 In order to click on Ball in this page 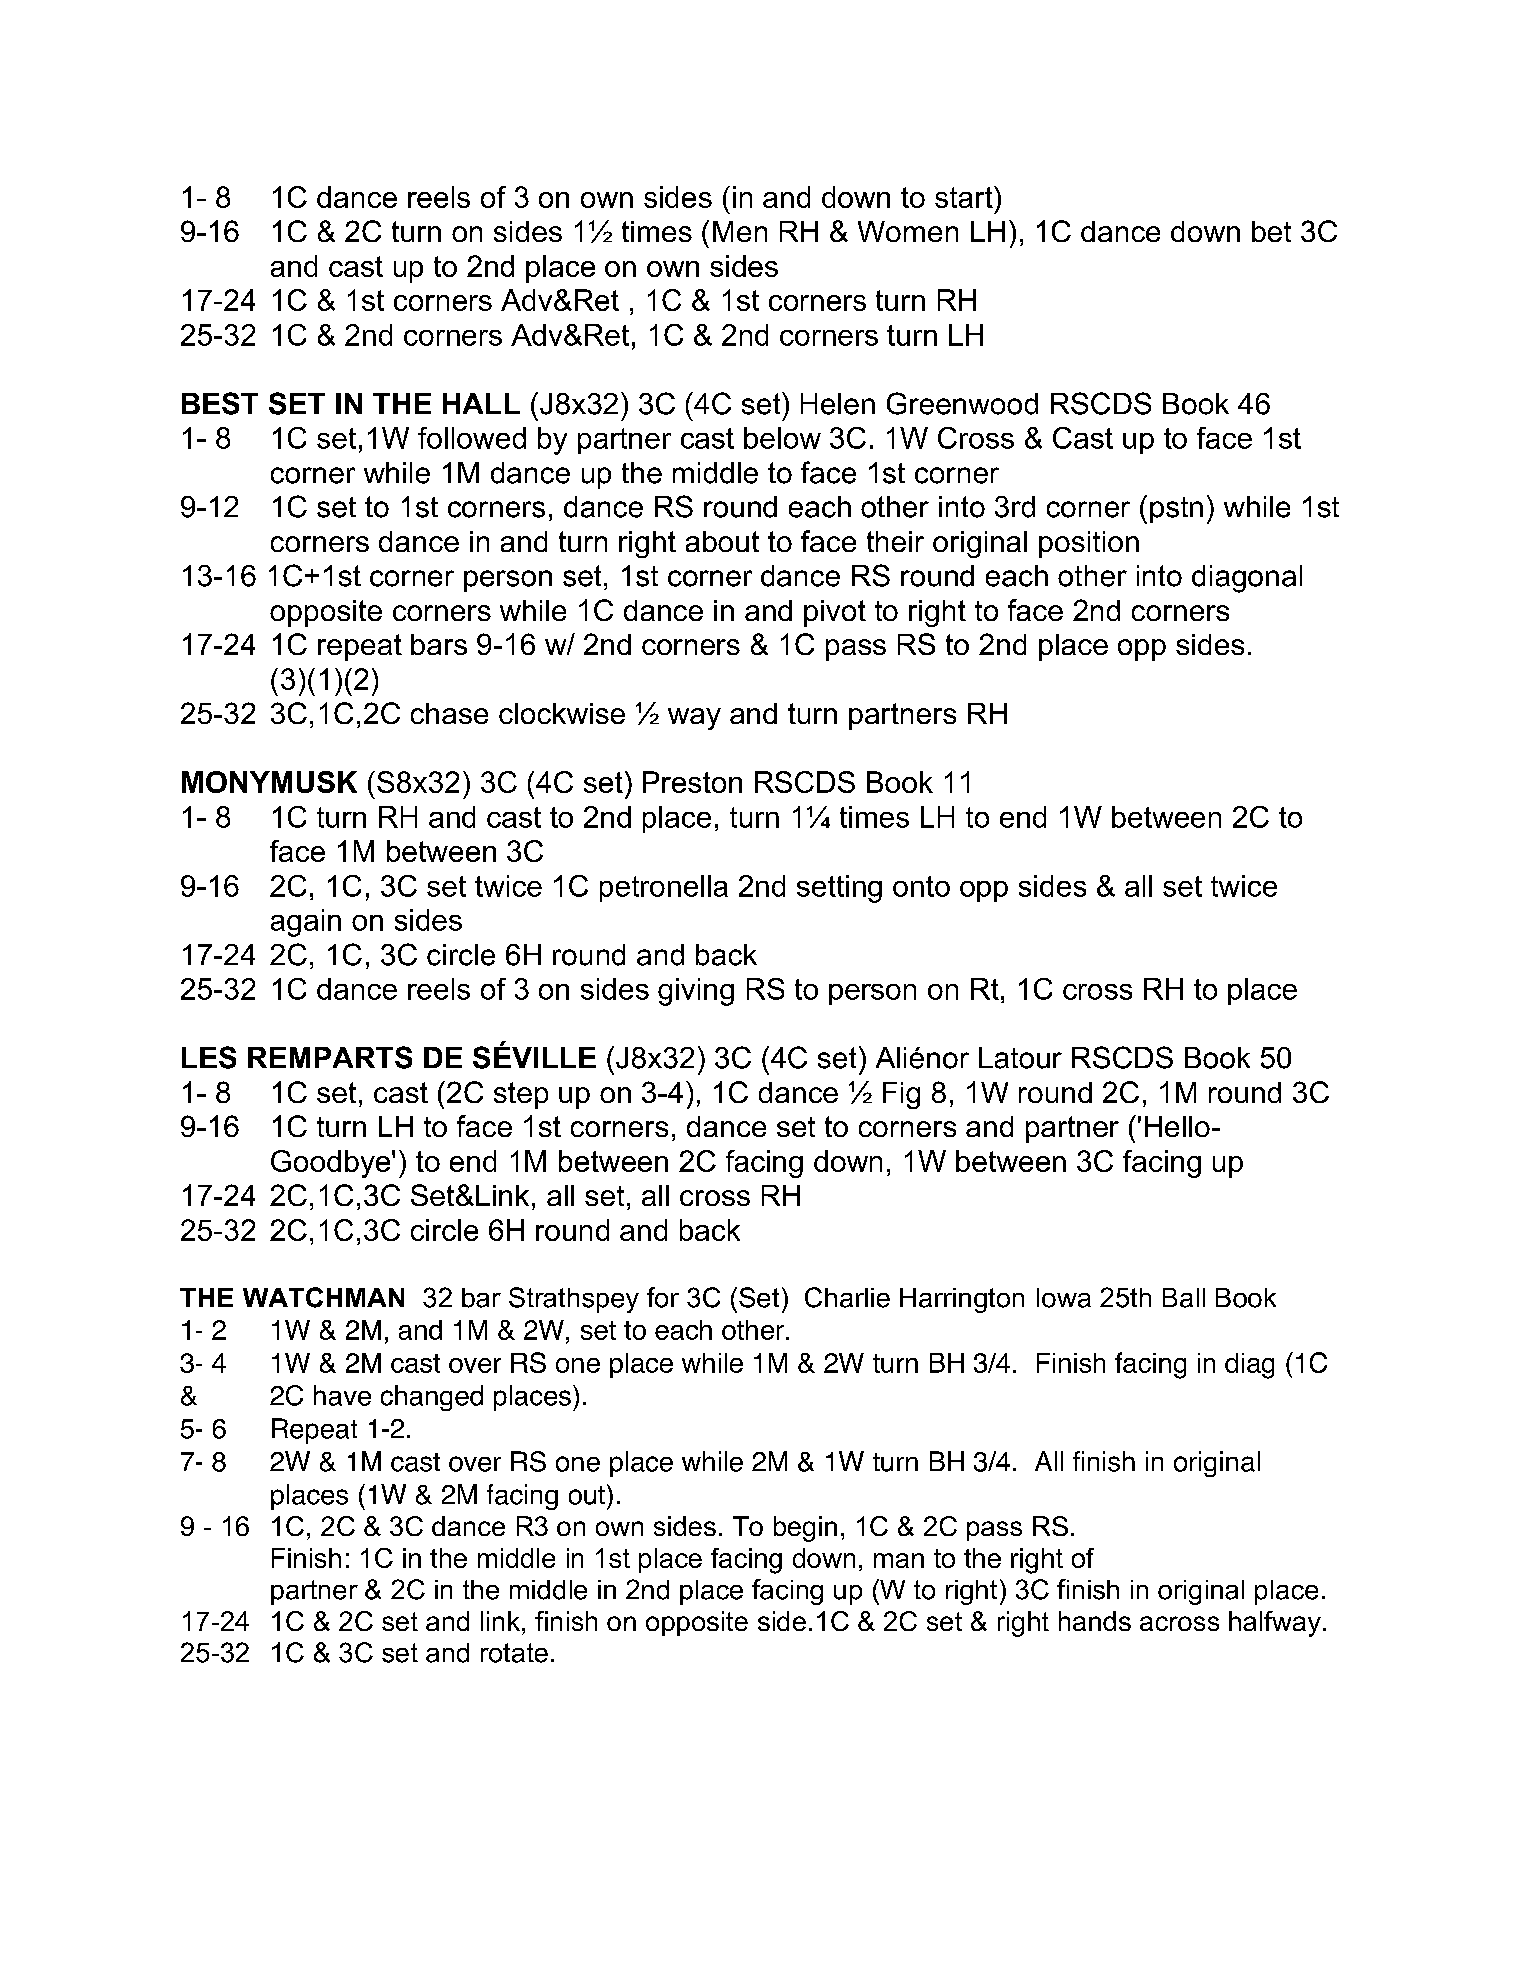, I will do `click(1184, 1298)`.
